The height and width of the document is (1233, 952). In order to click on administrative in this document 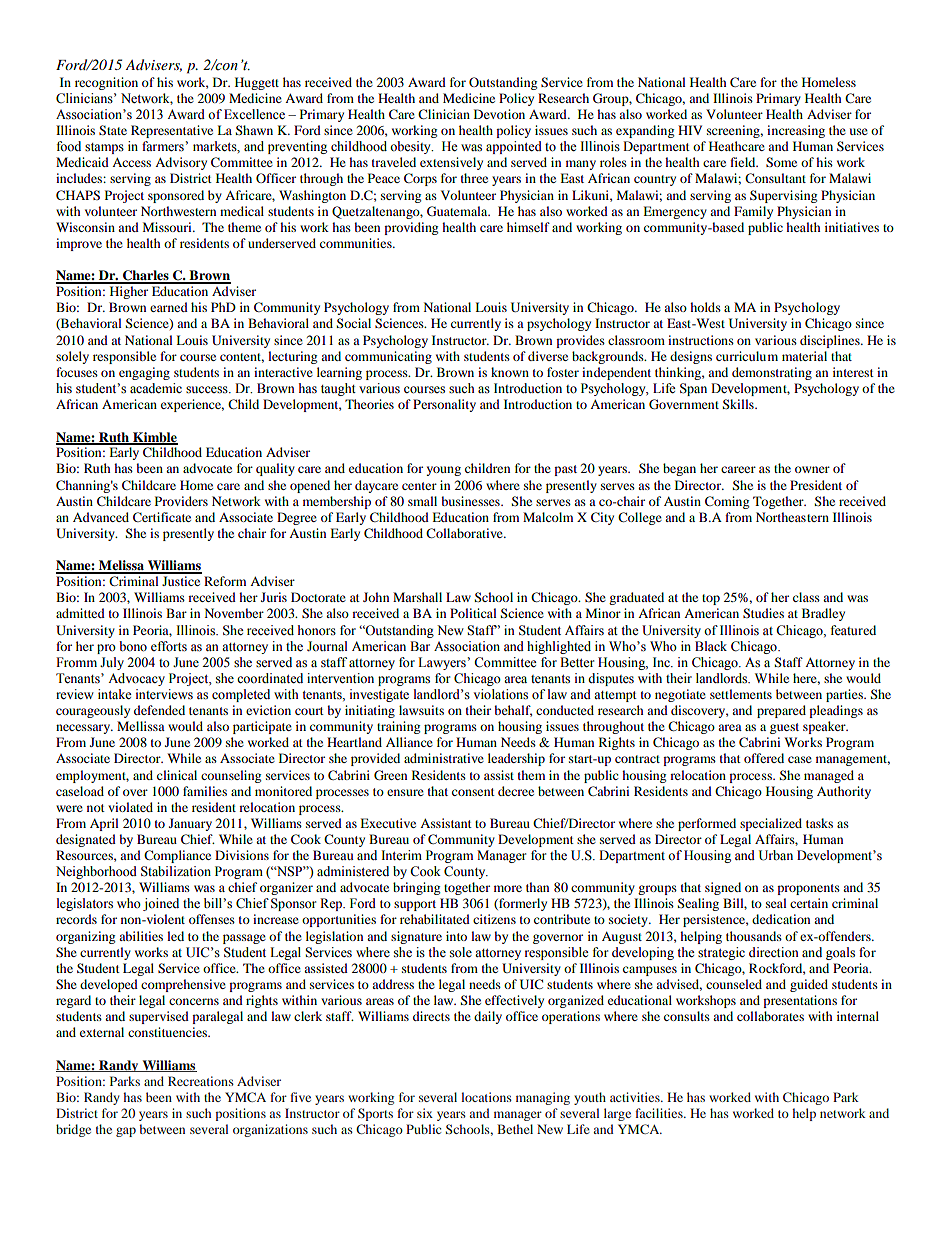, I will do `click(444, 758)`.
